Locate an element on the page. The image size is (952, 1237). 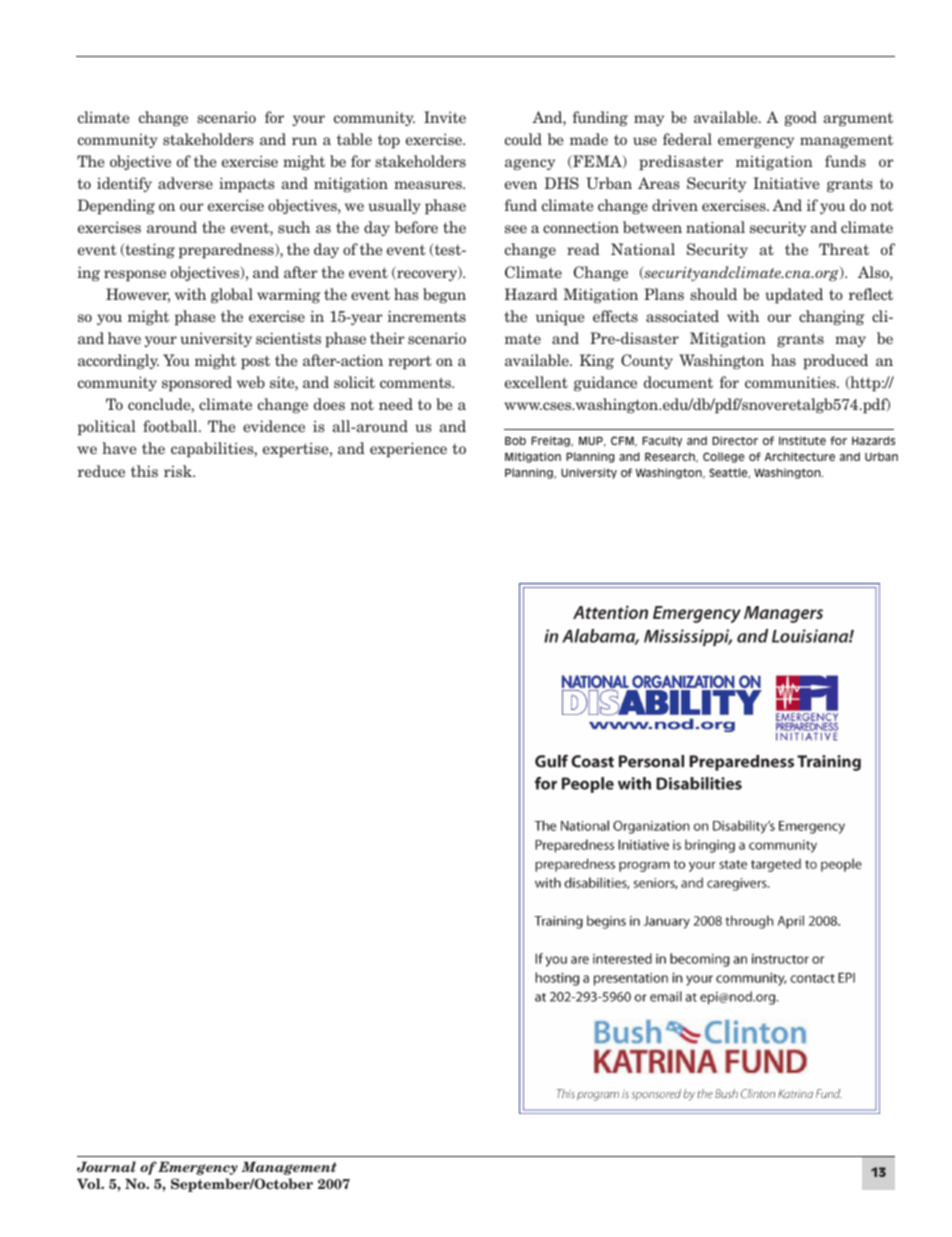
Bob is located at coordinates (515, 440).
